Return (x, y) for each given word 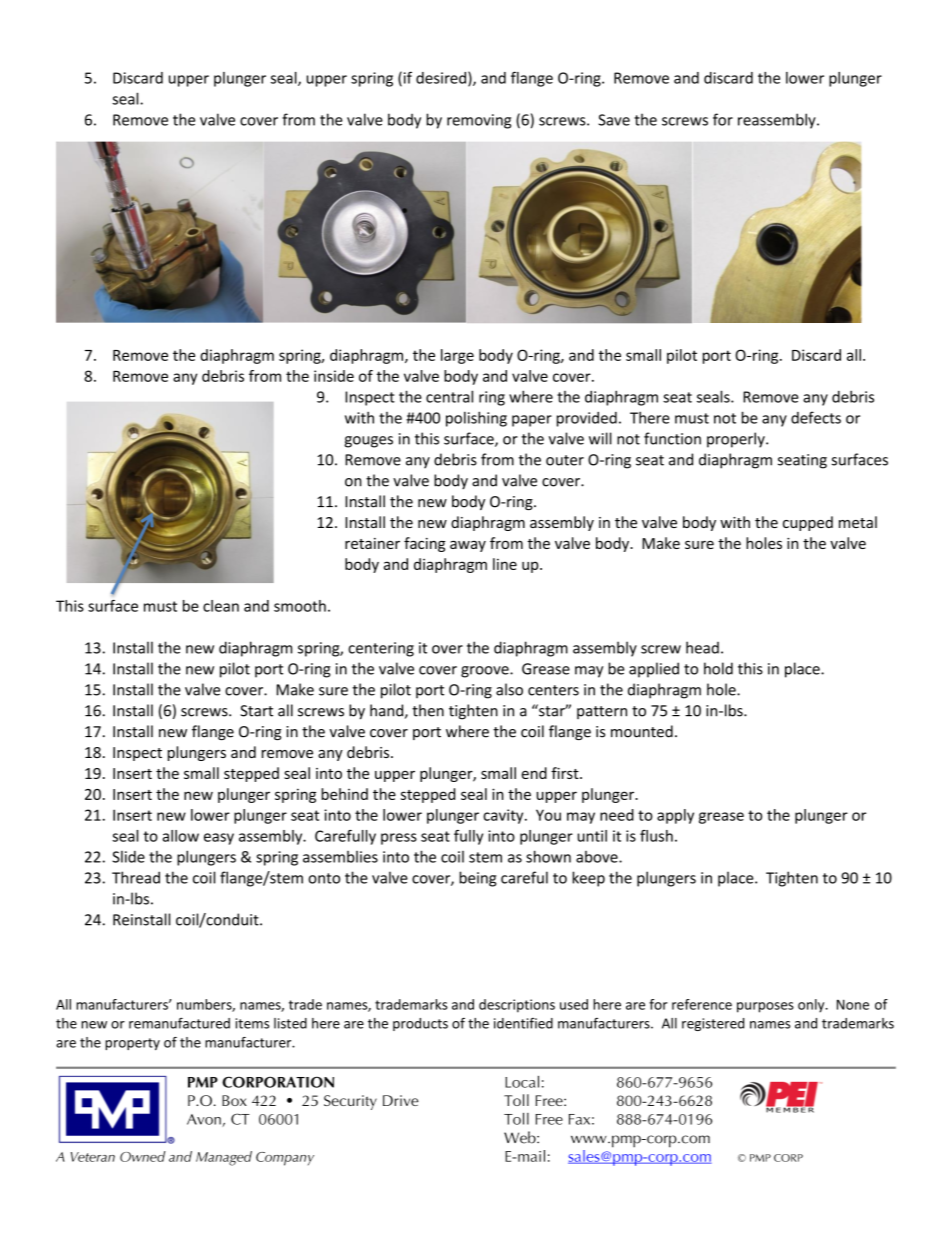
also (509, 689)
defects (816, 417)
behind (344, 794)
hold (718, 668)
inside (334, 376)
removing (479, 121)
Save (614, 120)
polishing (476, 419)
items (252, 1023)
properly (737, 440)
